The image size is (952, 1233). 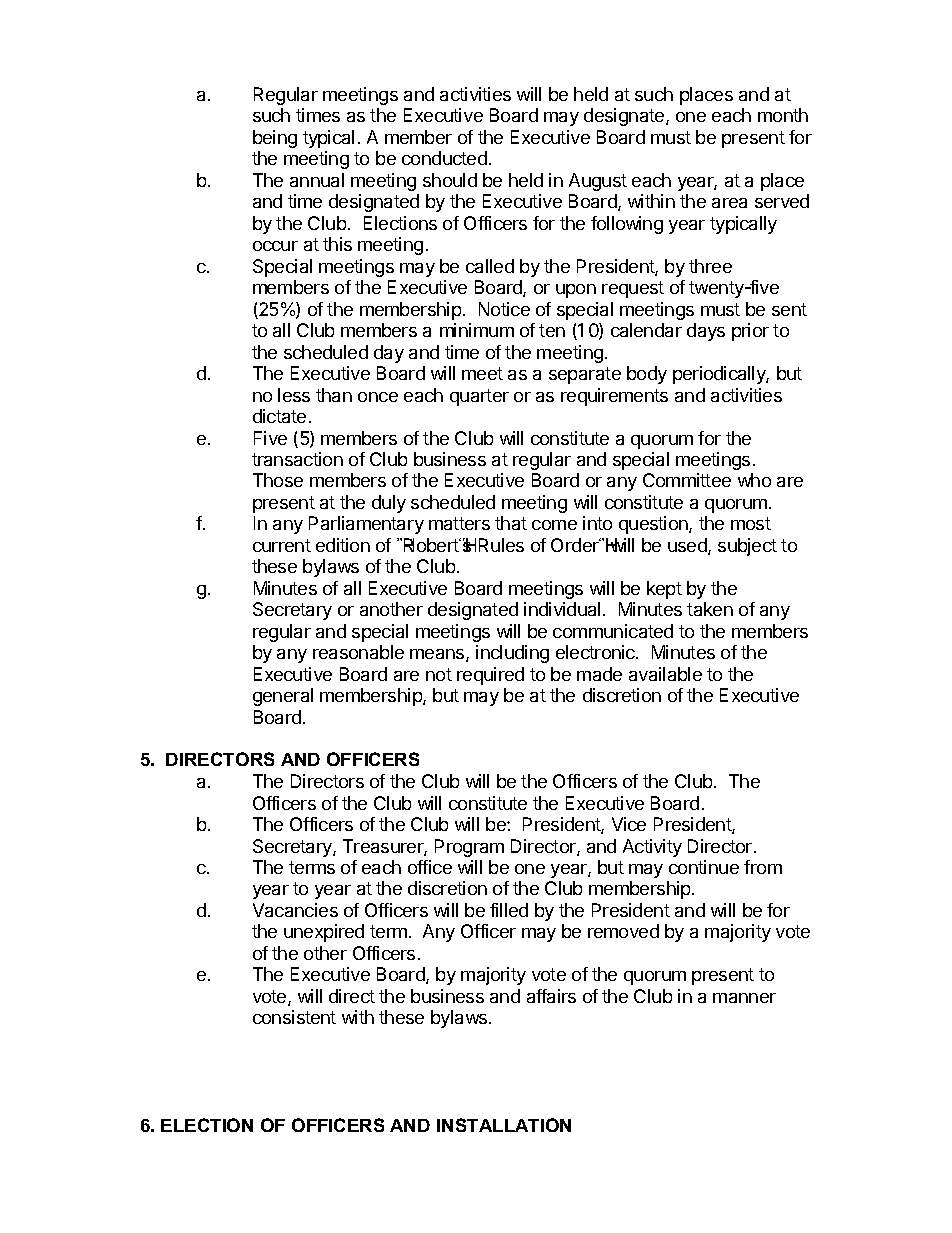 What do you see at coordinates (729, 203) in the document?
I see `area` at bounding box center [729, 203].
